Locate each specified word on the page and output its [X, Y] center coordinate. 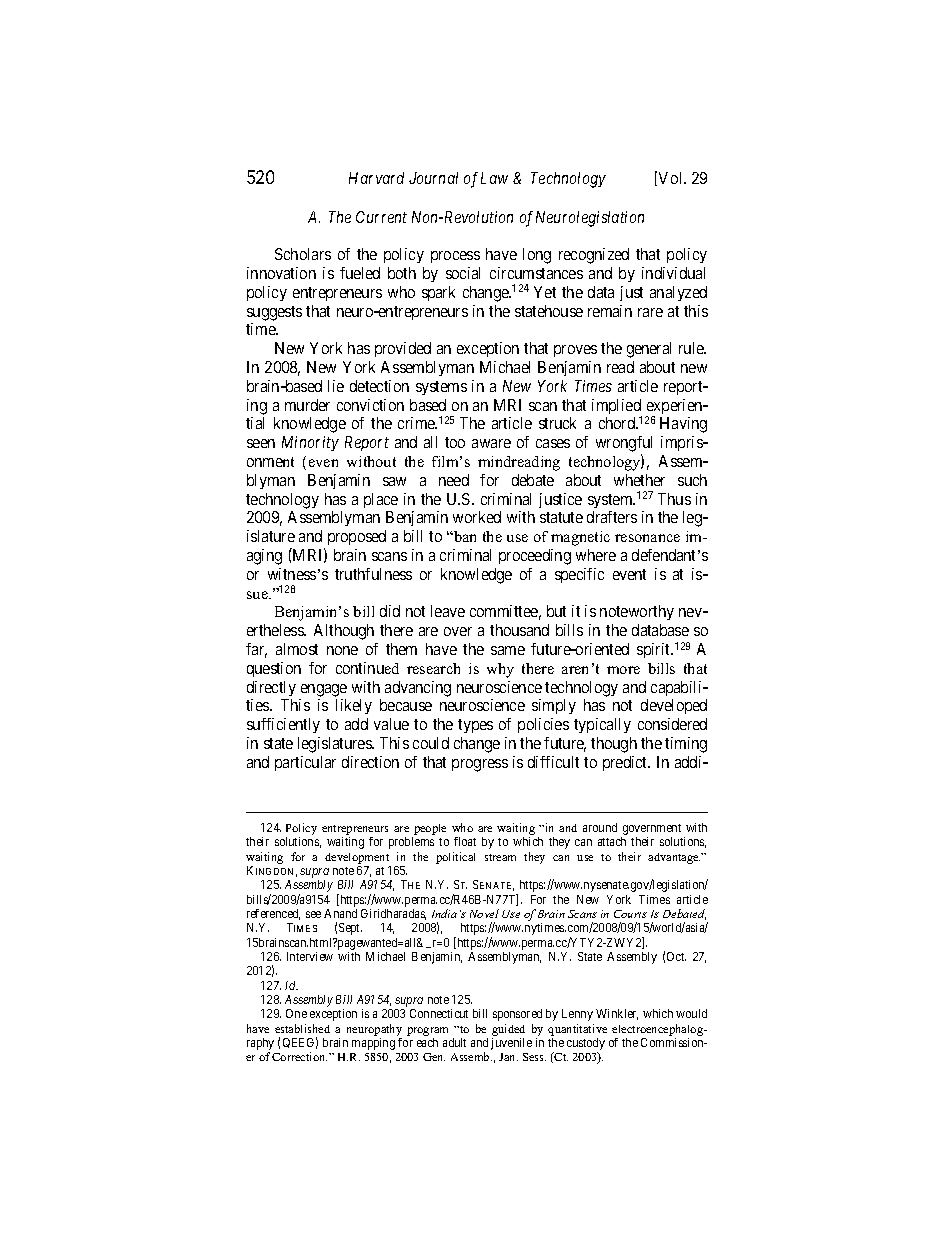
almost [297, 649]
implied [617, 408]
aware [491, 443]
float [465, 841]
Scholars [303, 254]
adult [454, 1042]
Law [494, 178]
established [302, 1028]
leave [448, 611]
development [357, 858]
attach [612, 841]
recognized [594, 256]
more [623, 670]
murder [307, 405]
